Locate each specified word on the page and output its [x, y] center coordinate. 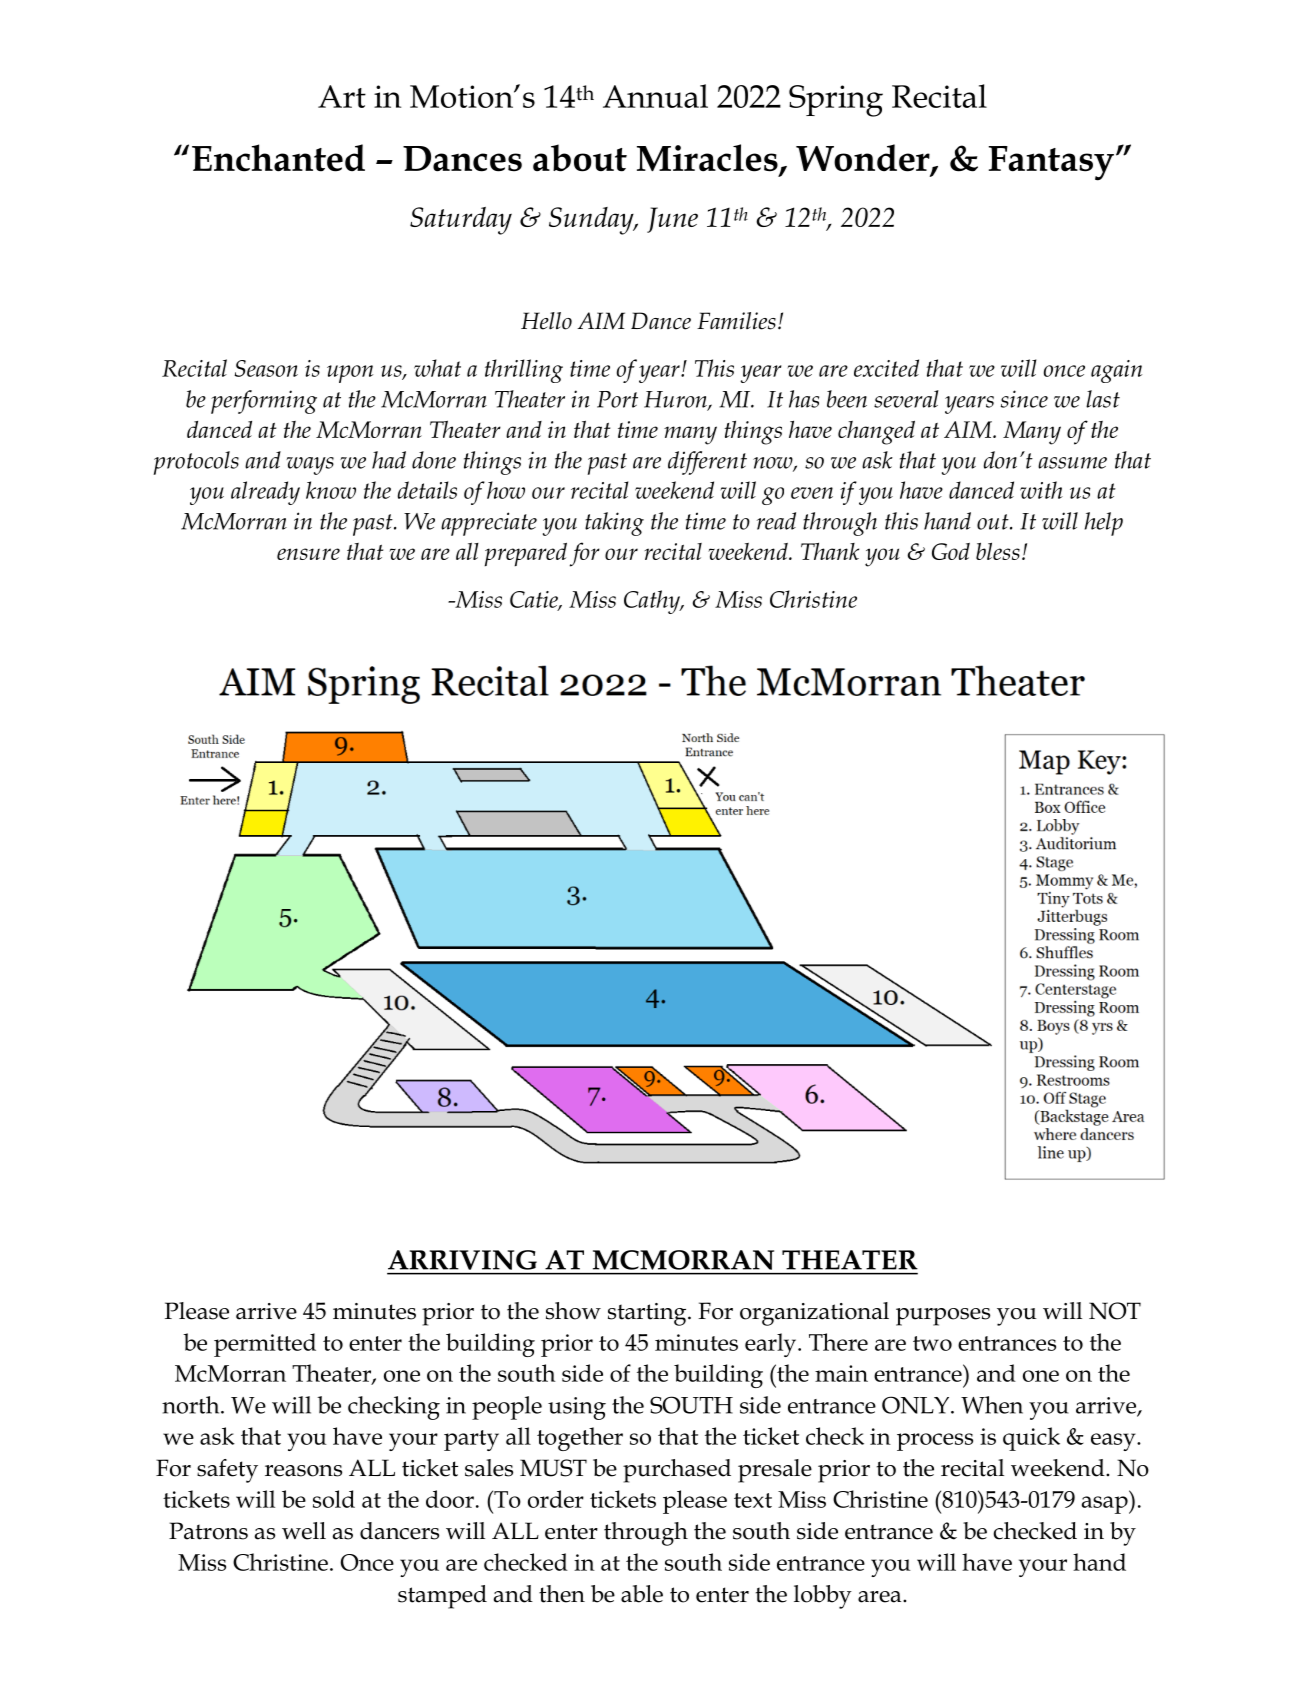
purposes [943, 1317]
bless [998, 551]
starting [648, 1314]
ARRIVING [462, 1260]
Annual [655, 96]
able [642, 1594]
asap [1106, 1505]
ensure [308, 554]
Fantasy [1051, 163]
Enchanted [278, 158]
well [304, 1531]
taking [614, 524]
